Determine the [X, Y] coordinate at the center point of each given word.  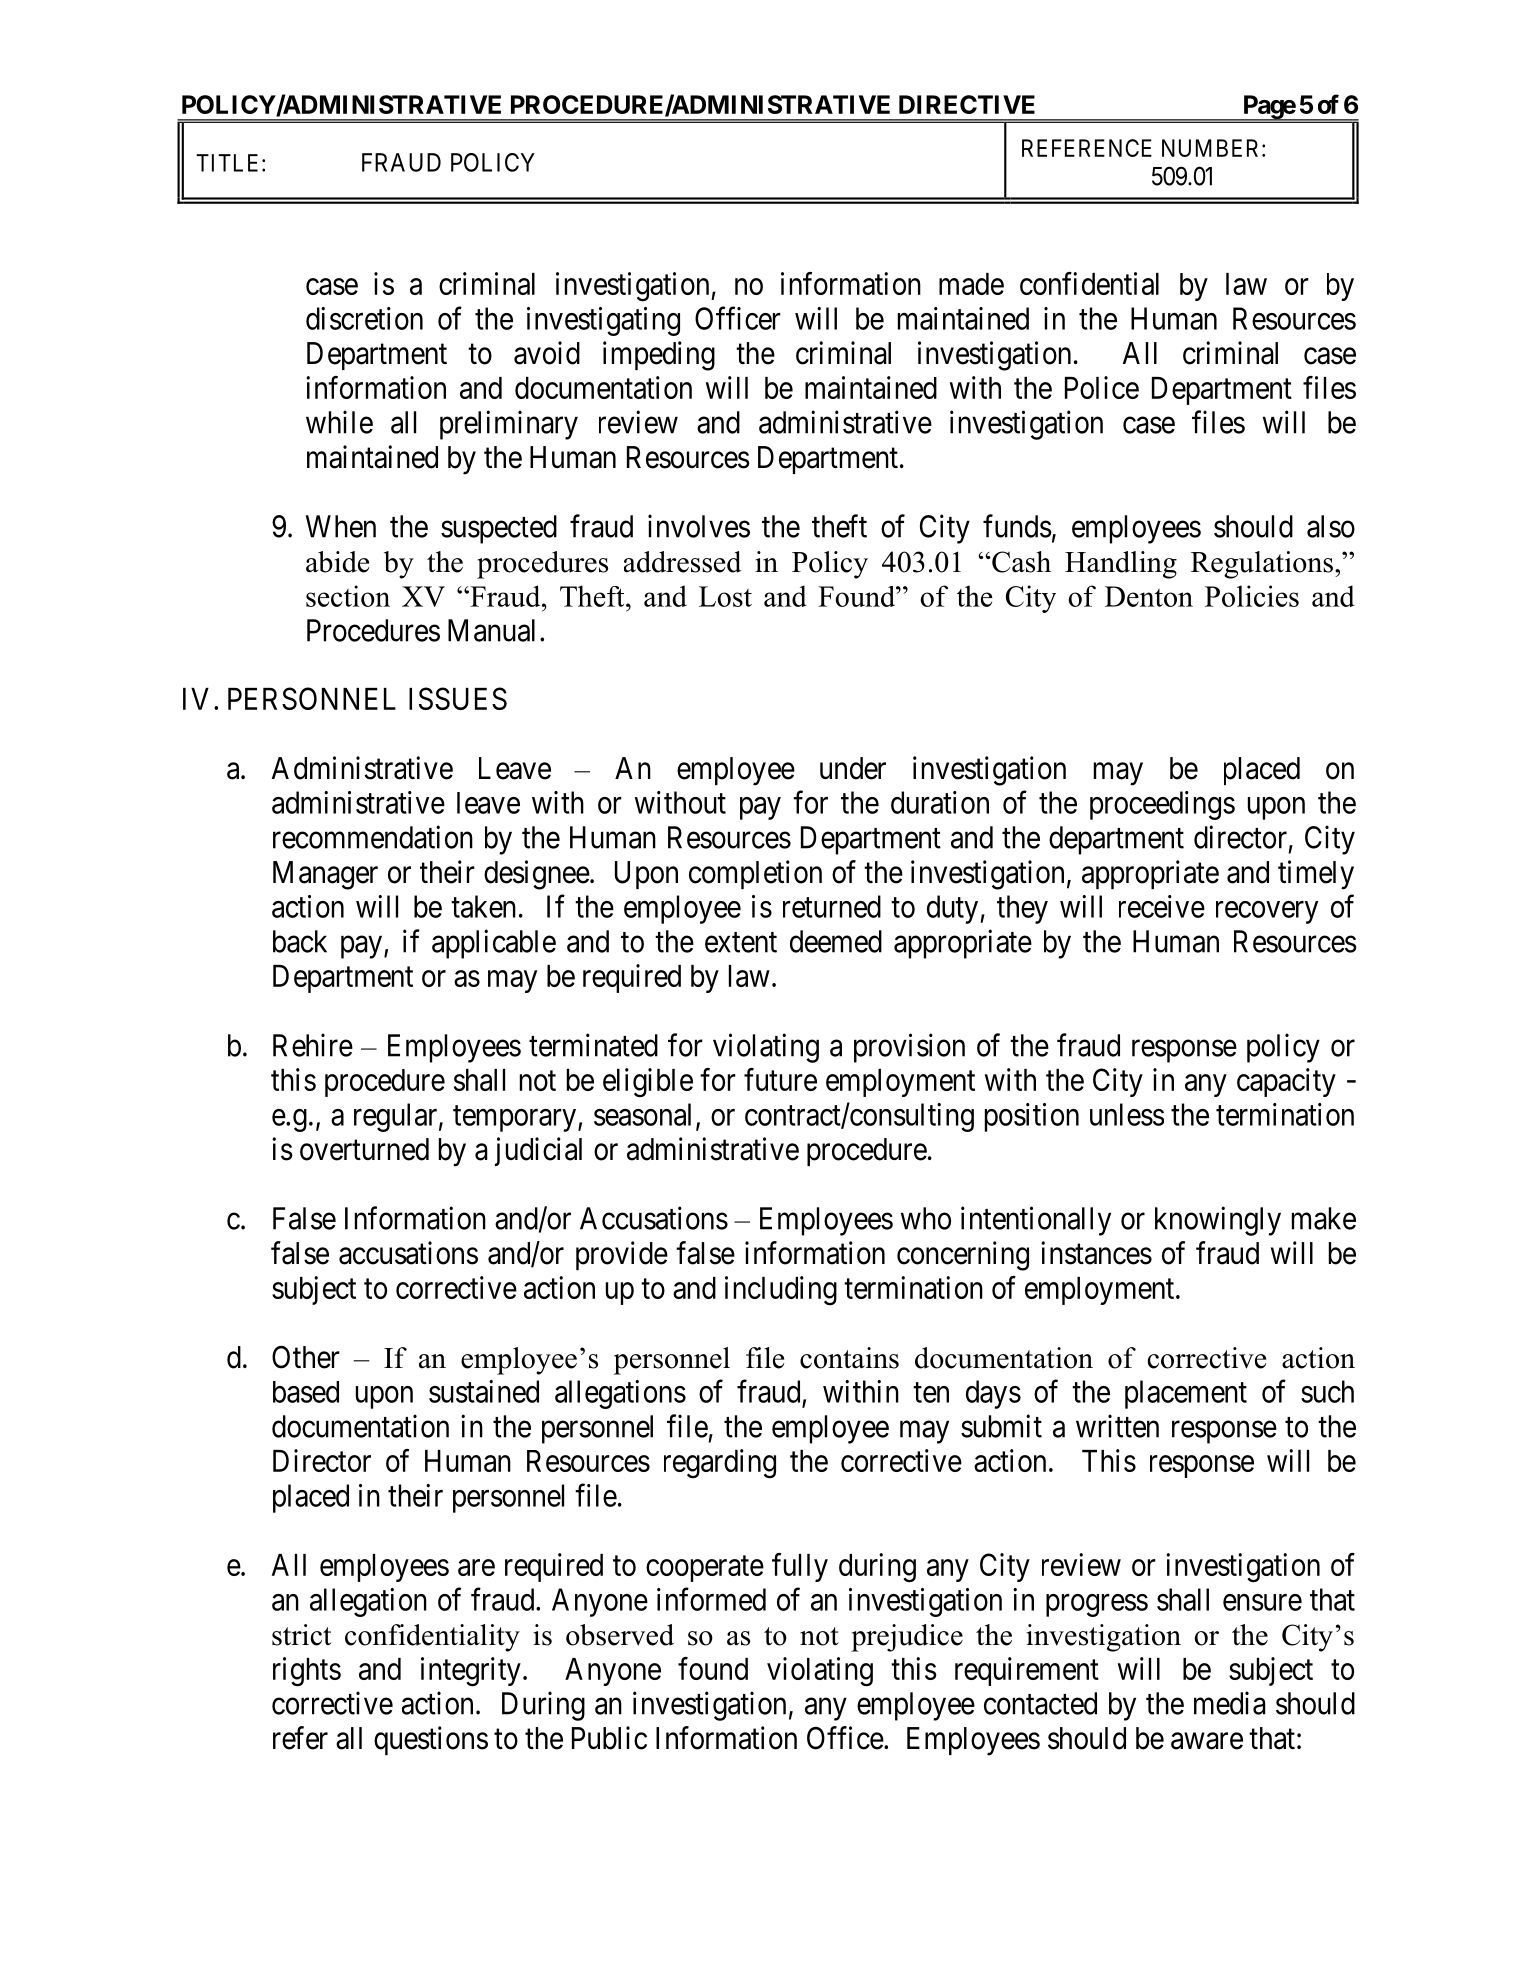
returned [832, 906]
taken [483, 906]
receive [1162, 906]
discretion [364, 318]
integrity [471, 1672]
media [1230, 1703]
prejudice [907, 1638]
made [971, 284]
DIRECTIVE [967, 104]
